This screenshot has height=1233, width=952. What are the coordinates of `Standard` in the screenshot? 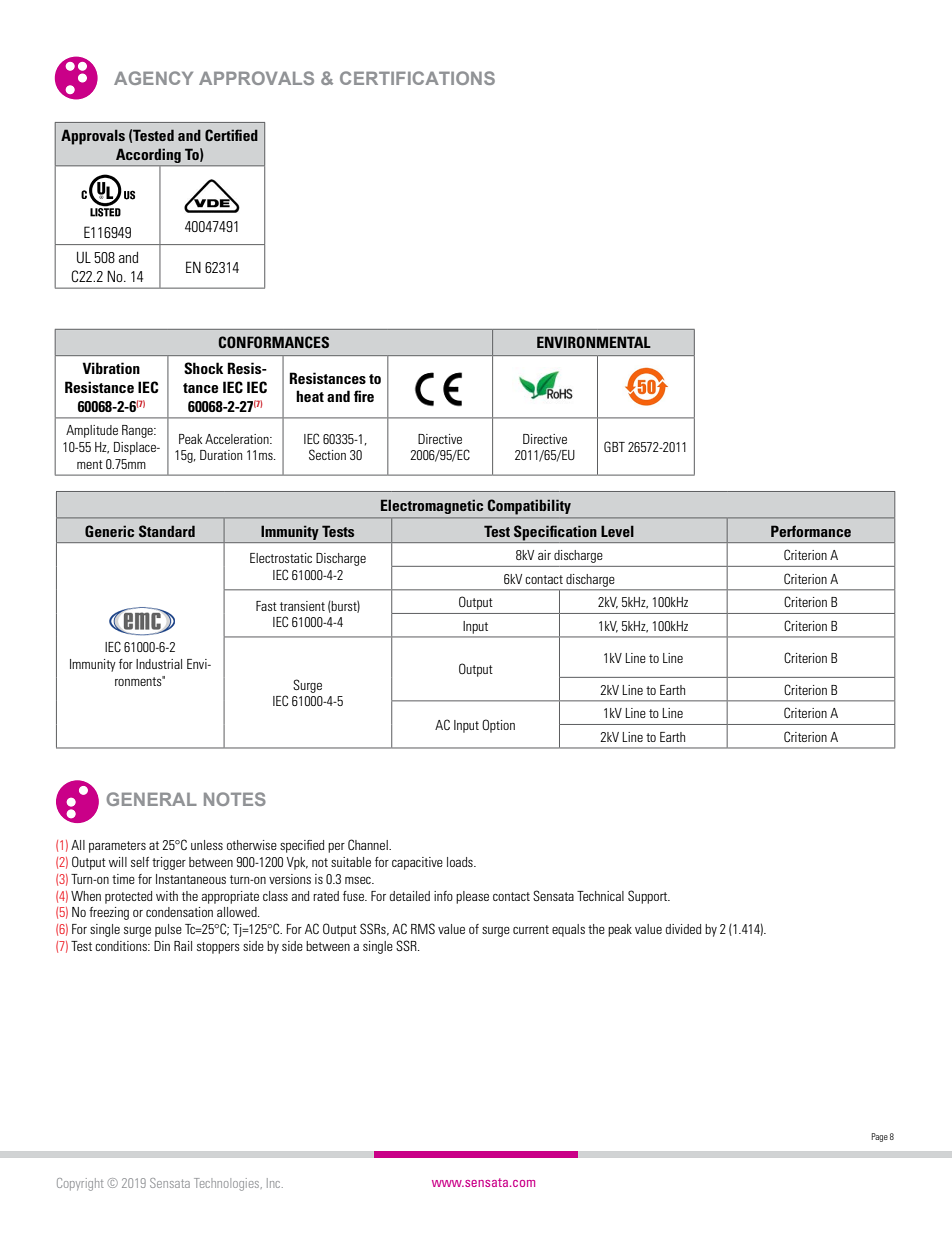 It's located at (167, 531).
